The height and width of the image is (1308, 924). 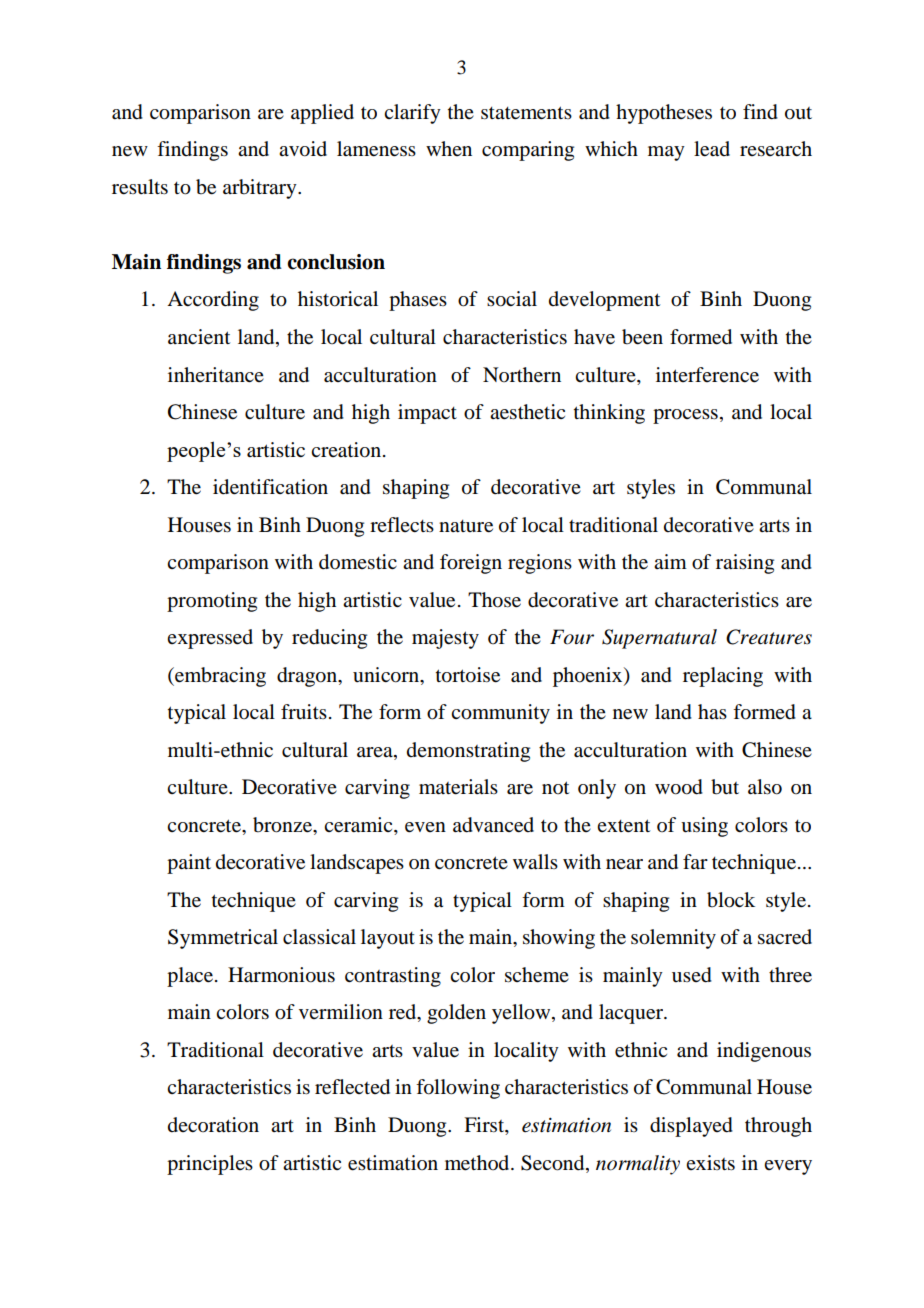 What do you see at coordinates (213, 1125) in the image?
I see `decoration` at bounding box center [213, 1125].
